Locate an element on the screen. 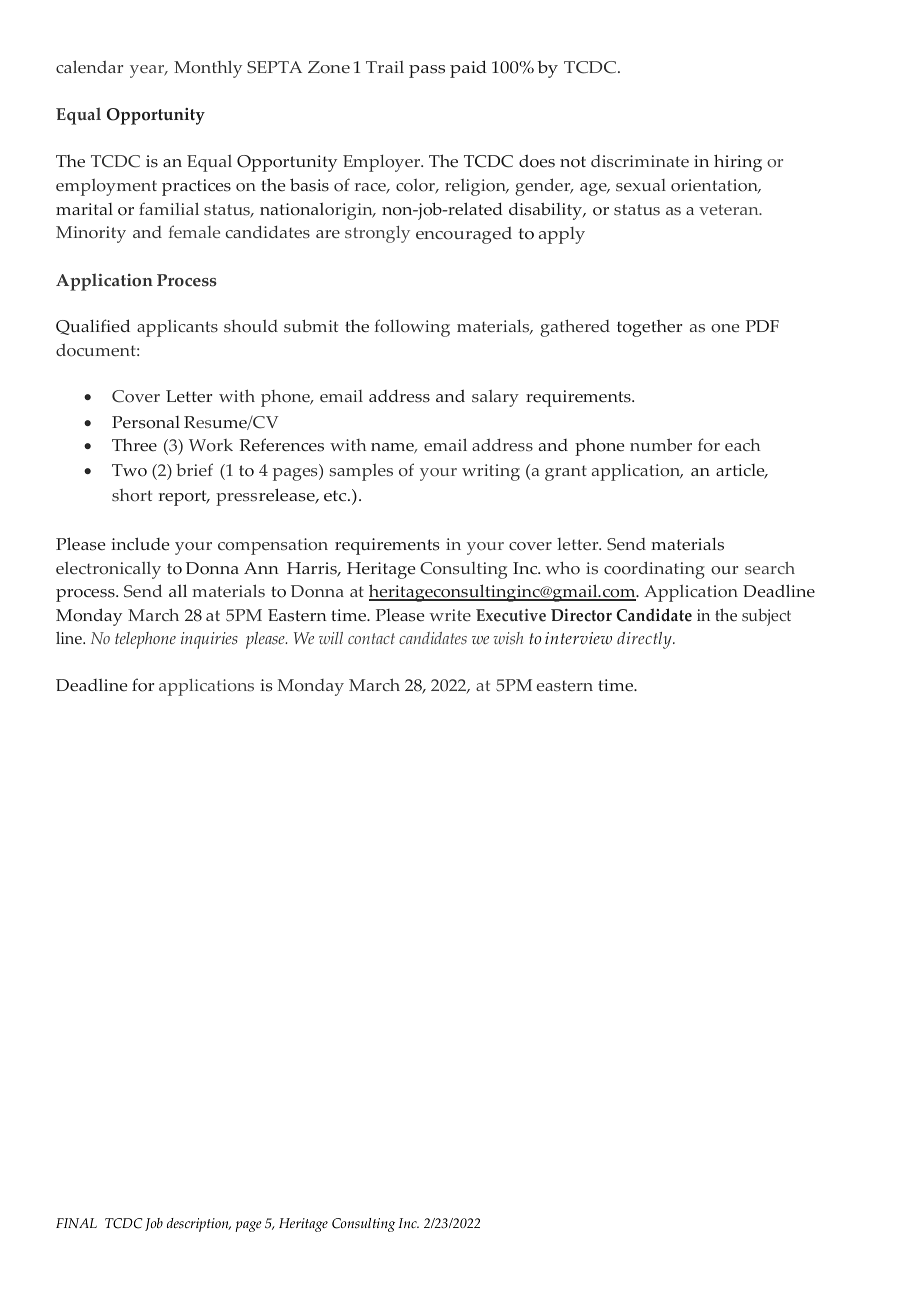 This screenshot has height=1308, width=924. following is located at coordinates (412, 328).
